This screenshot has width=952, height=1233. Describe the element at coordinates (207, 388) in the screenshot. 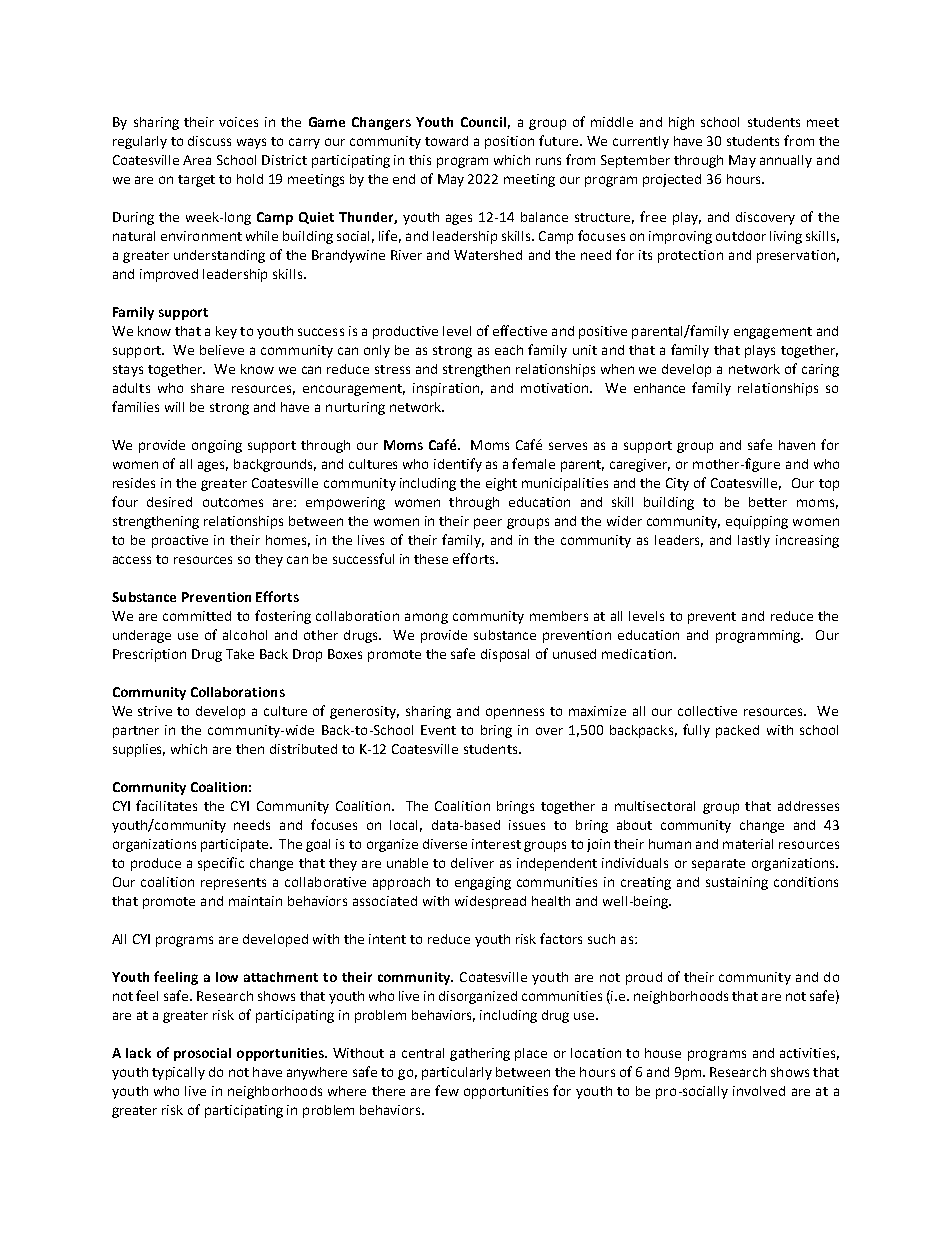

I see `share` at that location.
